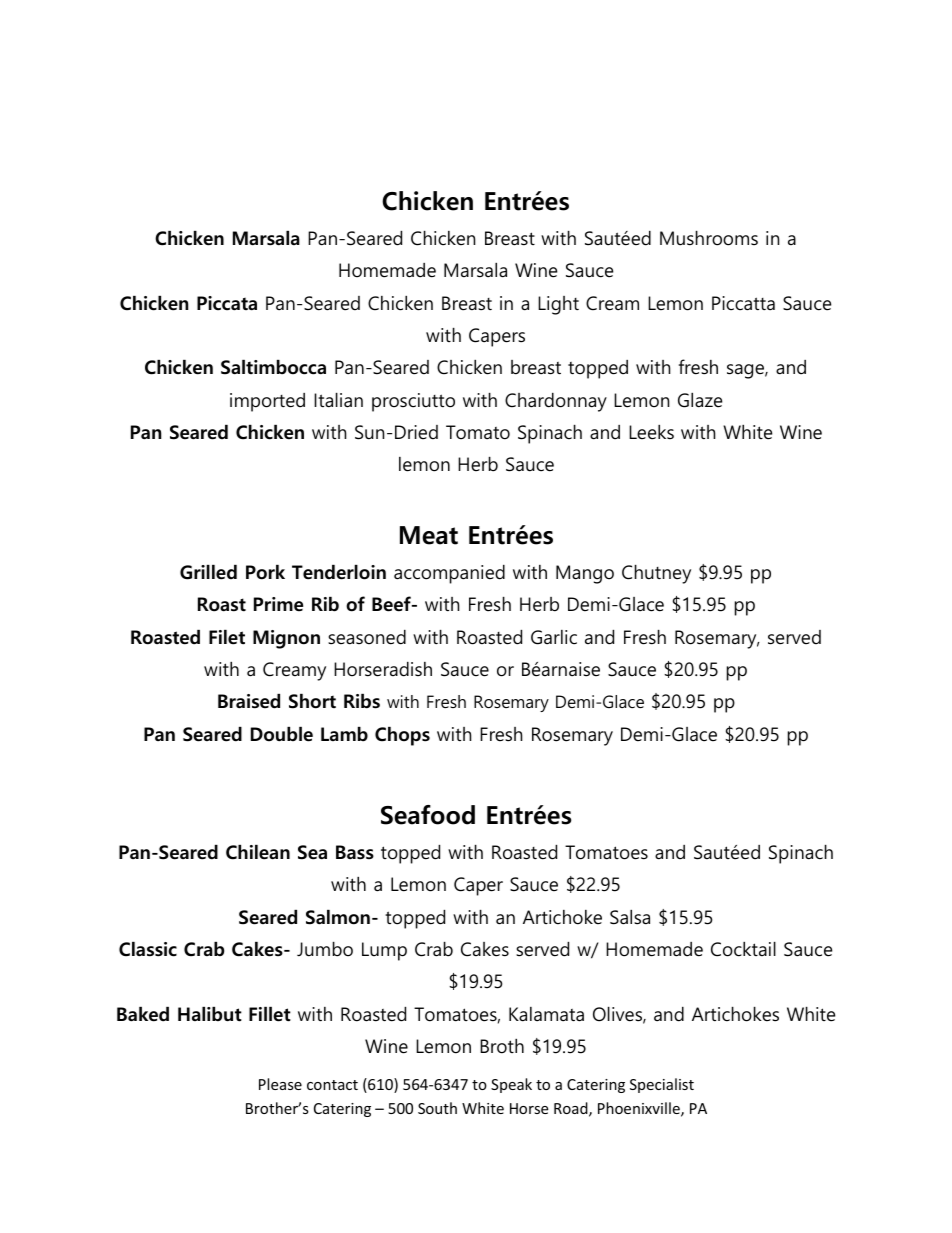 Image resolution: width=952 pixels, height=1233 pixels. I want to click on Glaze, so click(700, 400).
